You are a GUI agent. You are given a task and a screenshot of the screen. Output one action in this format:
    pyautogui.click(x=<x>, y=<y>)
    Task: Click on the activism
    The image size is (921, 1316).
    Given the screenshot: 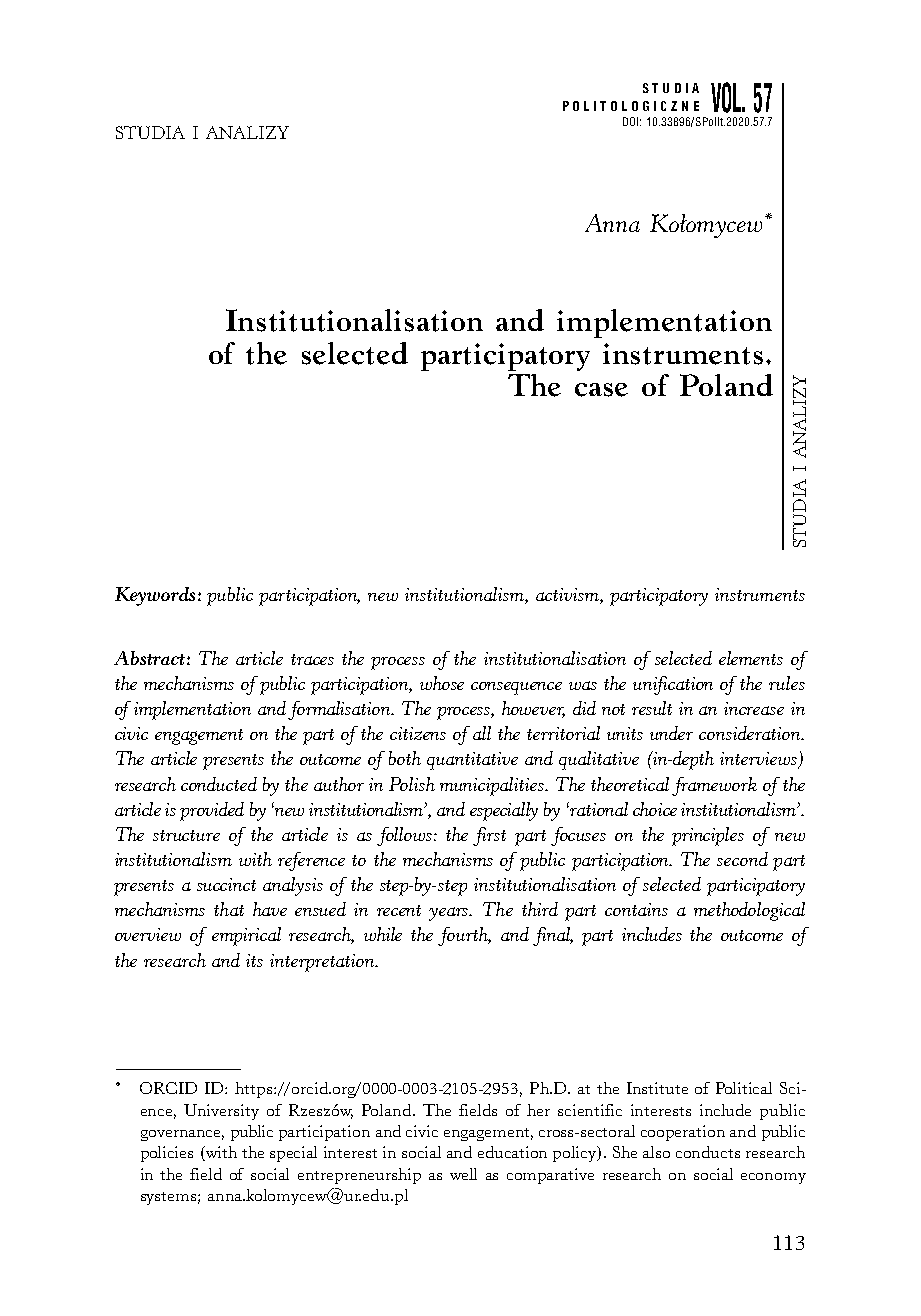 What is the action you would take?
    pyautogui.click(x=568, y=596)
